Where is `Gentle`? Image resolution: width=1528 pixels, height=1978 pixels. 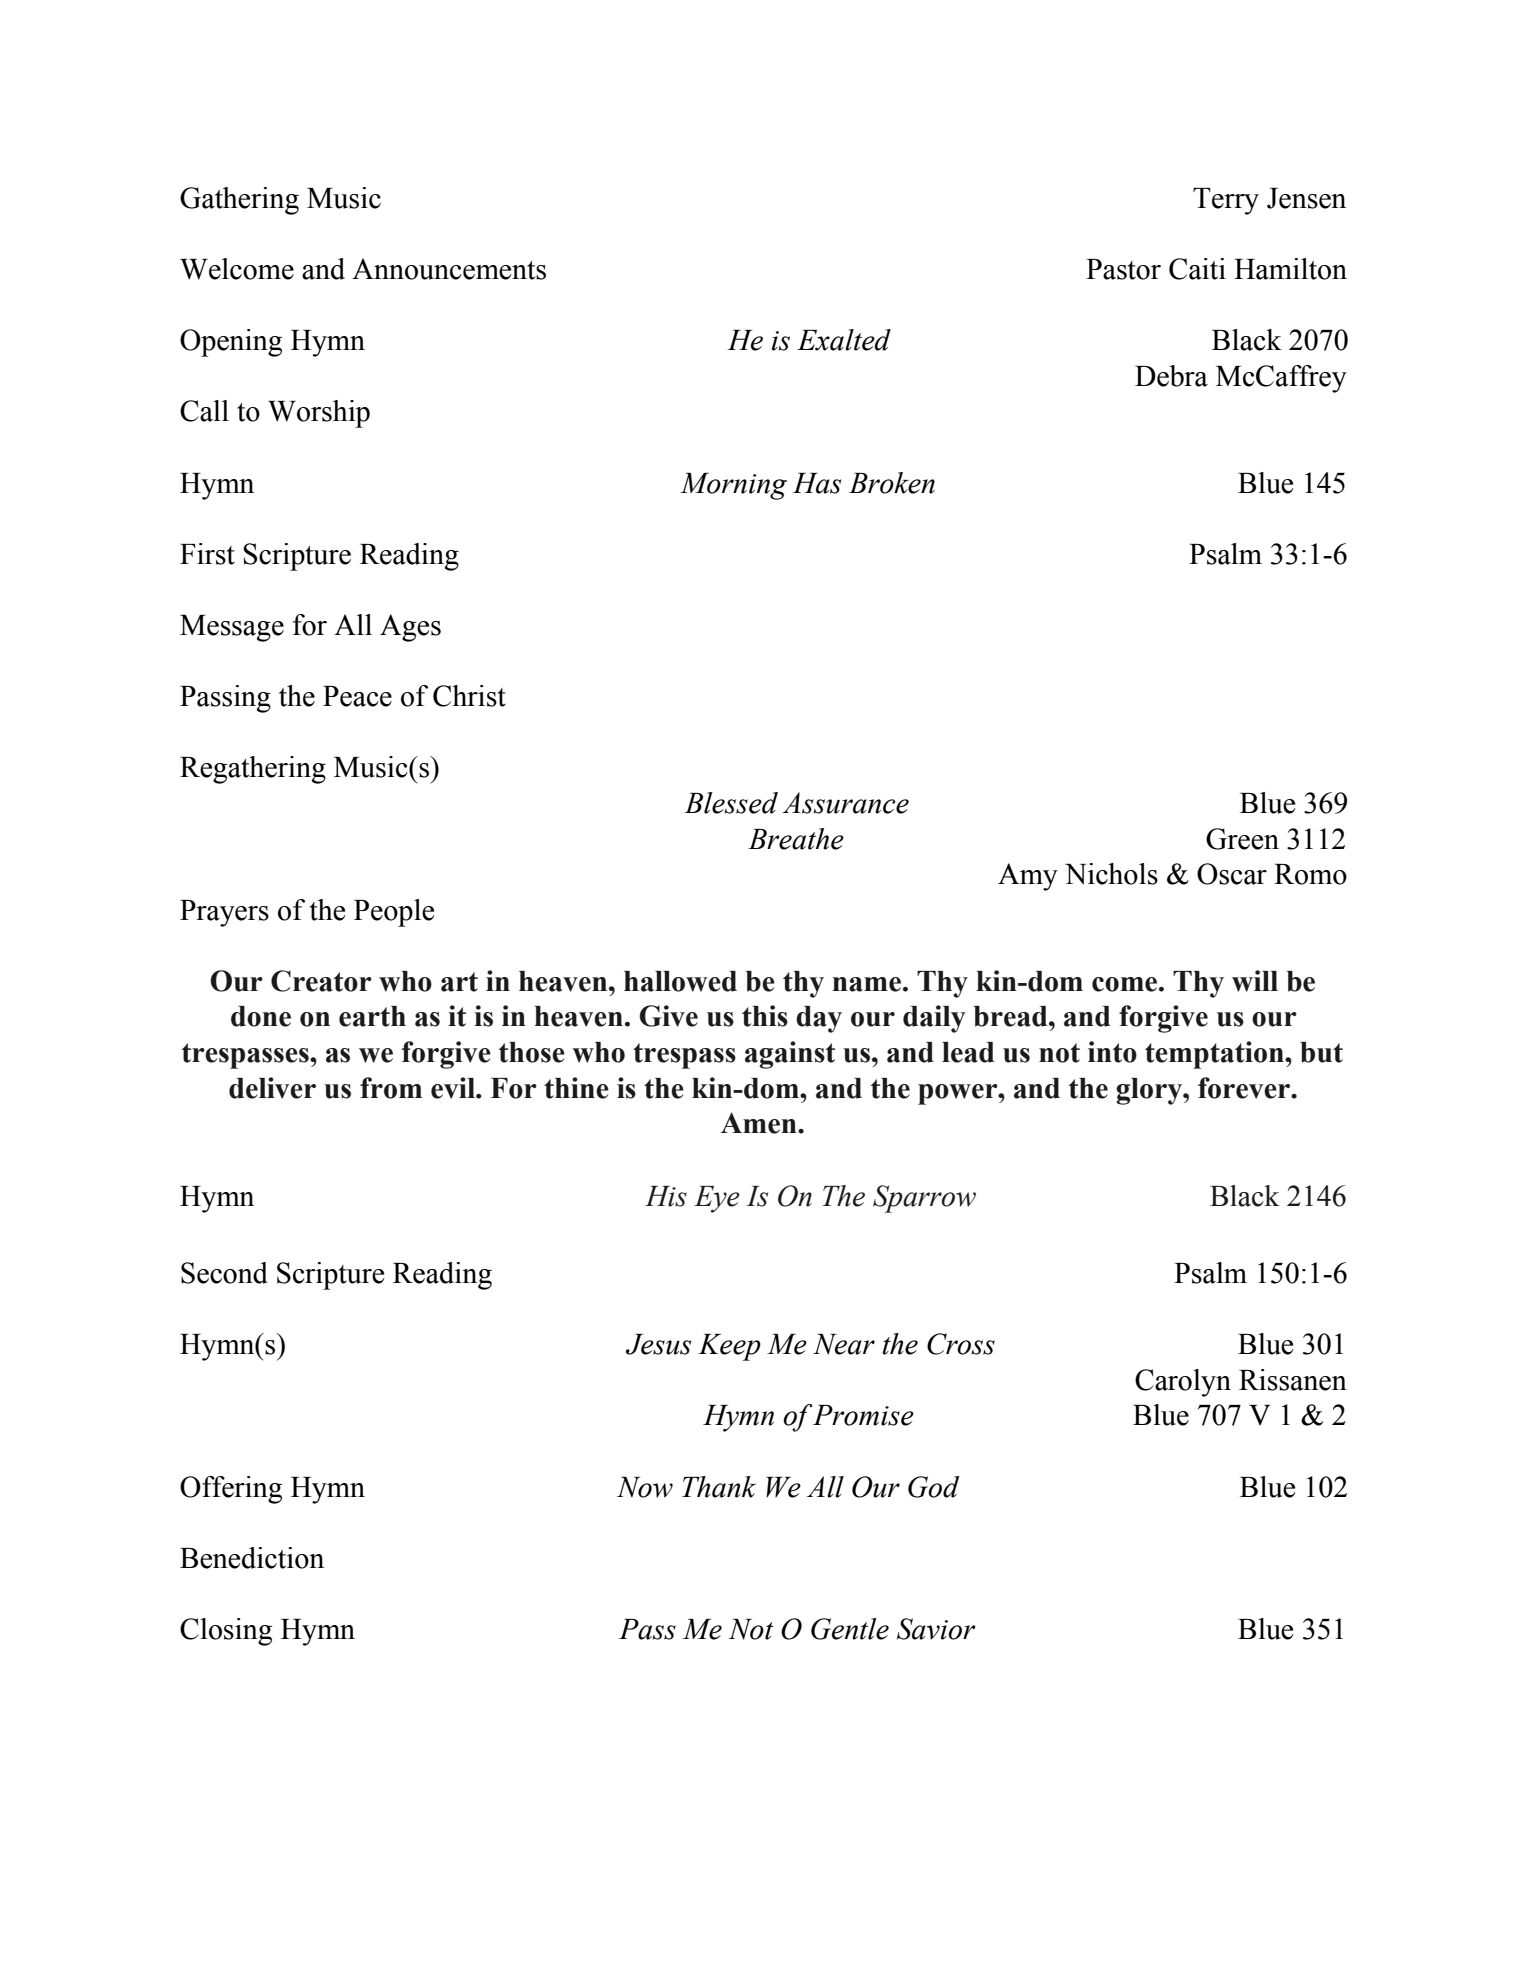
Gentle is located at coordinates (850, 1629).
